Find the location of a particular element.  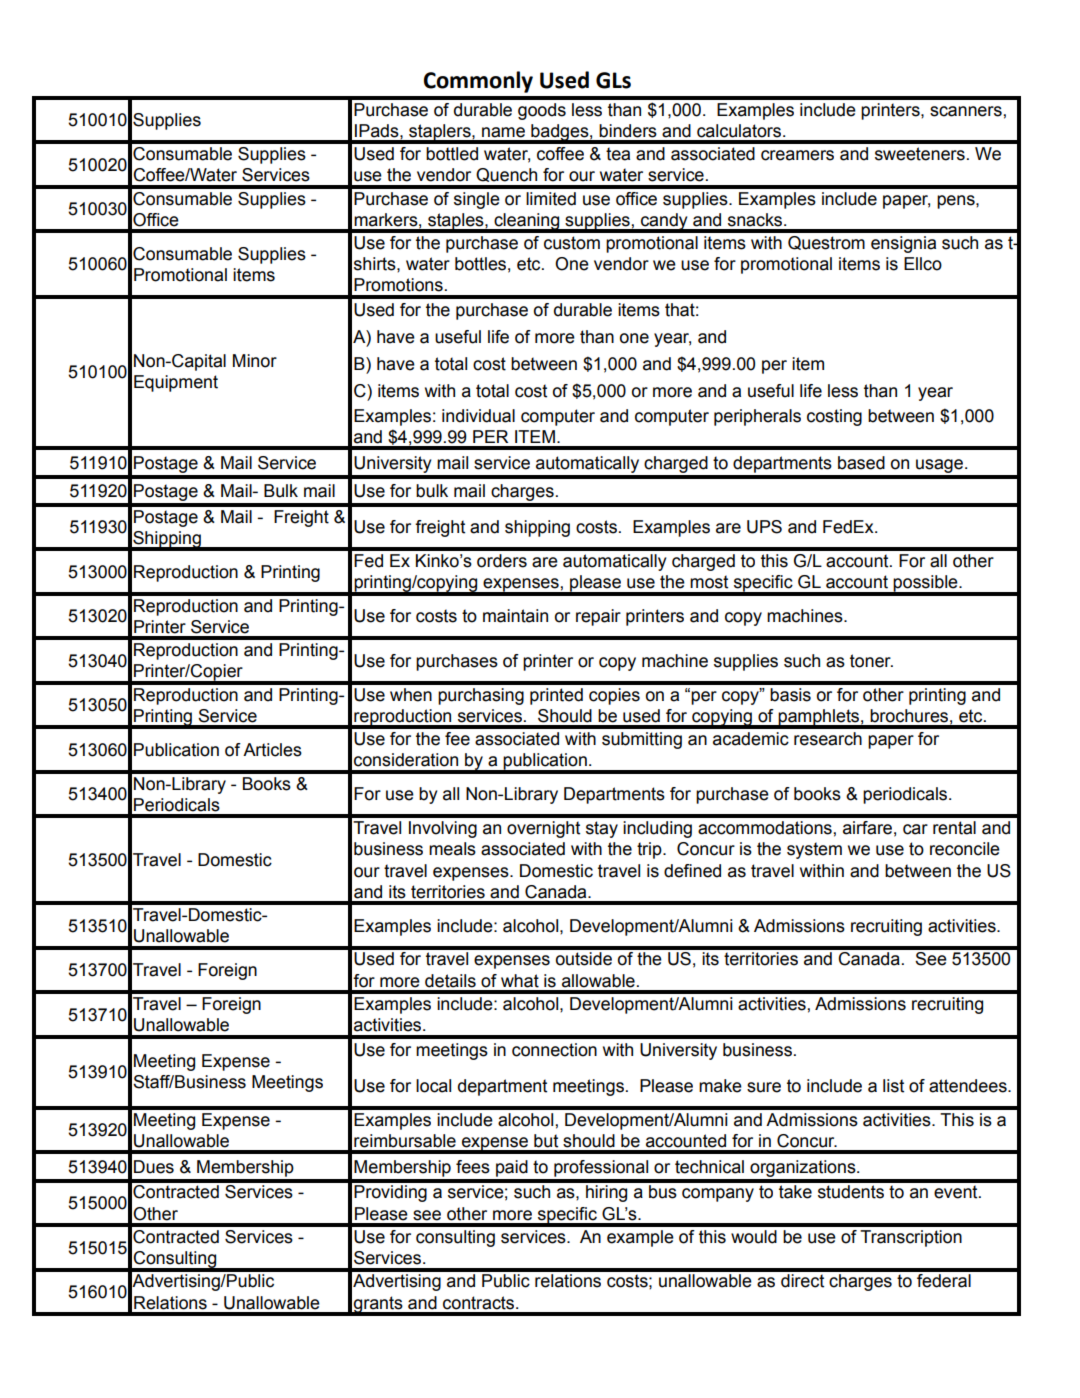

details is located at coordinates (450, 981).
